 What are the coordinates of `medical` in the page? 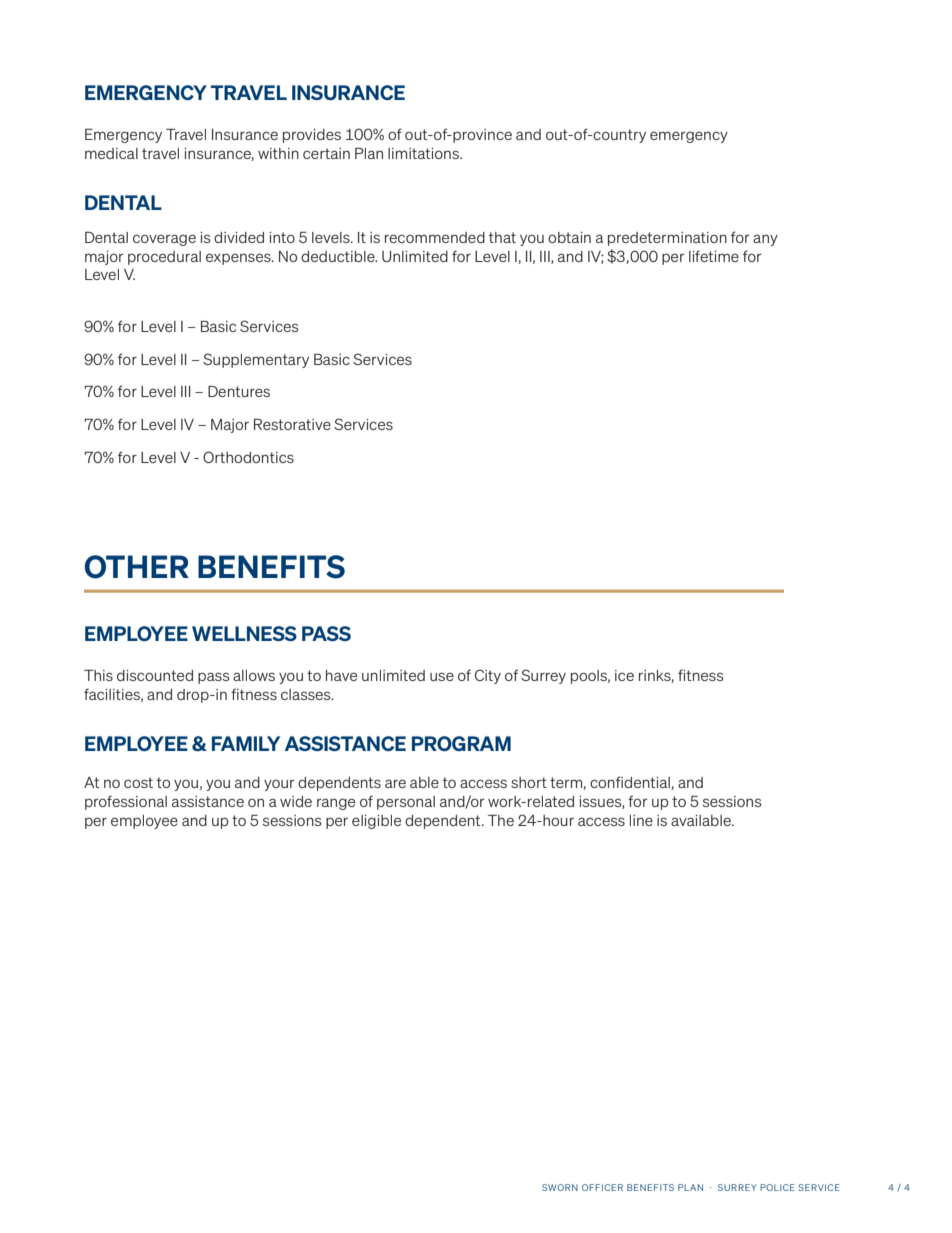 It's located at (111, 153).
